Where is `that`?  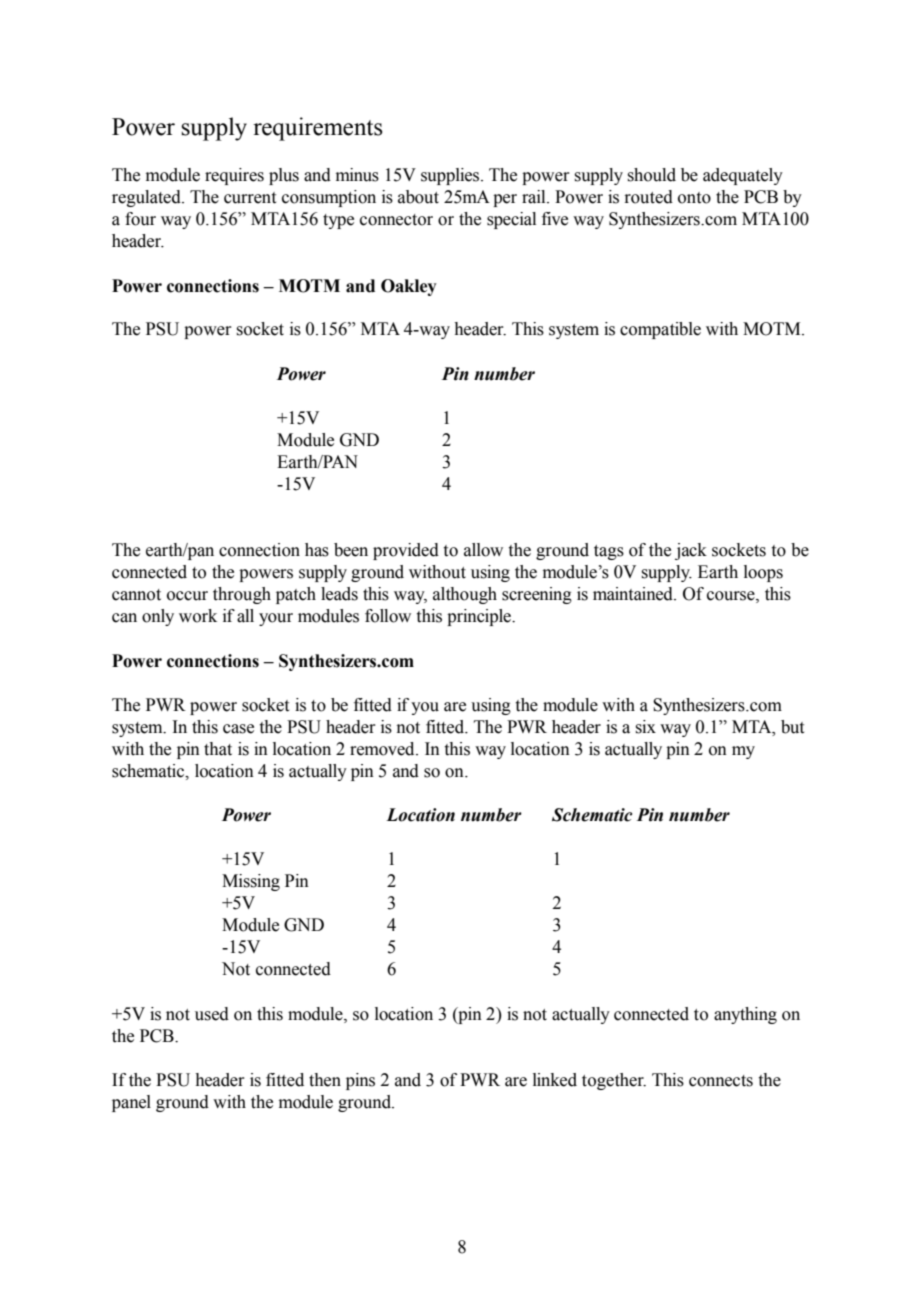 that is located at coordinates (218, 749).
